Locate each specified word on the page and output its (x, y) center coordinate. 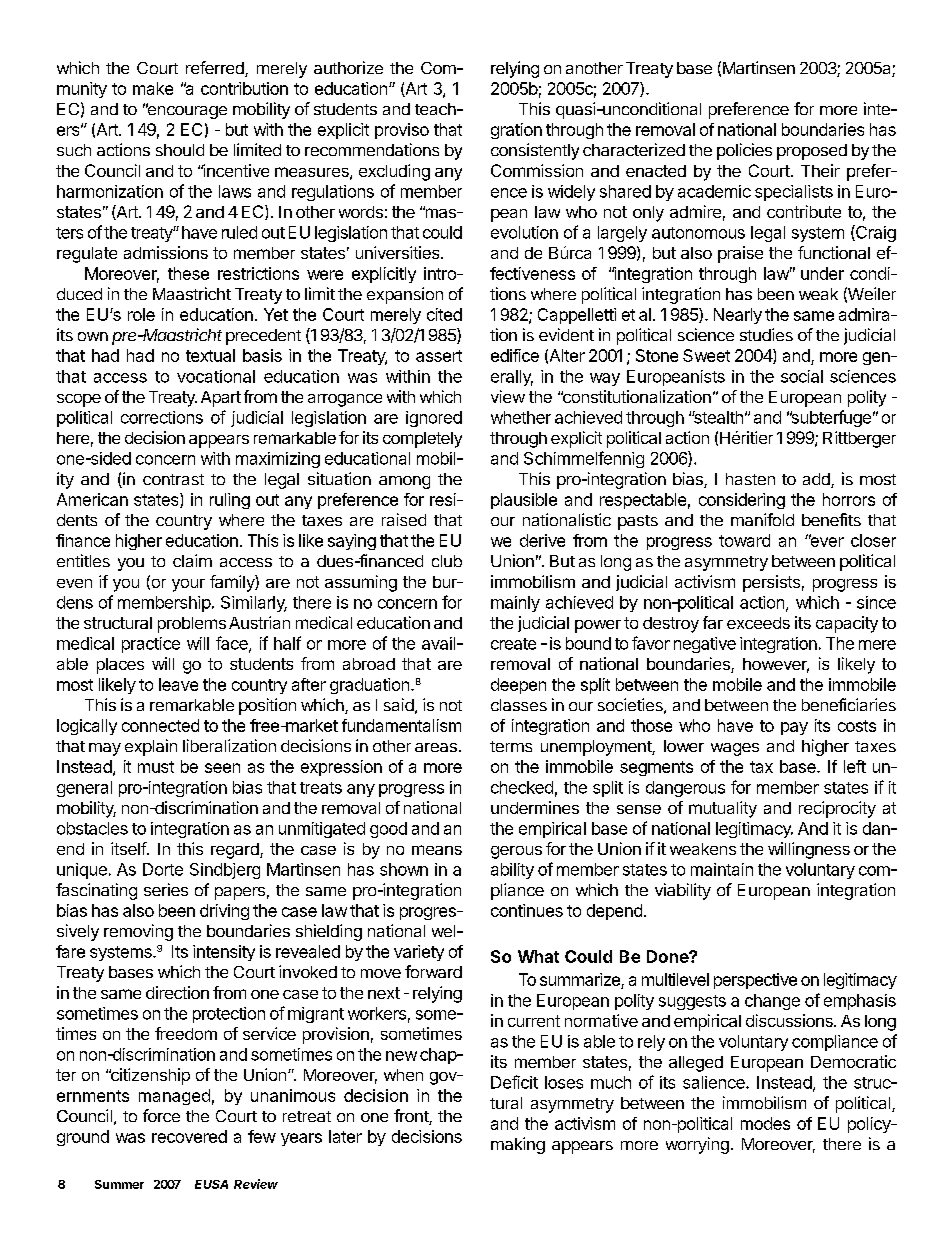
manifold (762, 519)
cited (444, 314)
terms (511, 746)
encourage (186, 111)
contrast (173, 479)
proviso (402, 131)
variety (419, 953)
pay (794, 728)
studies (766, 334)
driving (224, 912)
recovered (189, 1136)
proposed (812, 152)
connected (160, 725)
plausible (524, 501)
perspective (755, 981)
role (141, 314)
